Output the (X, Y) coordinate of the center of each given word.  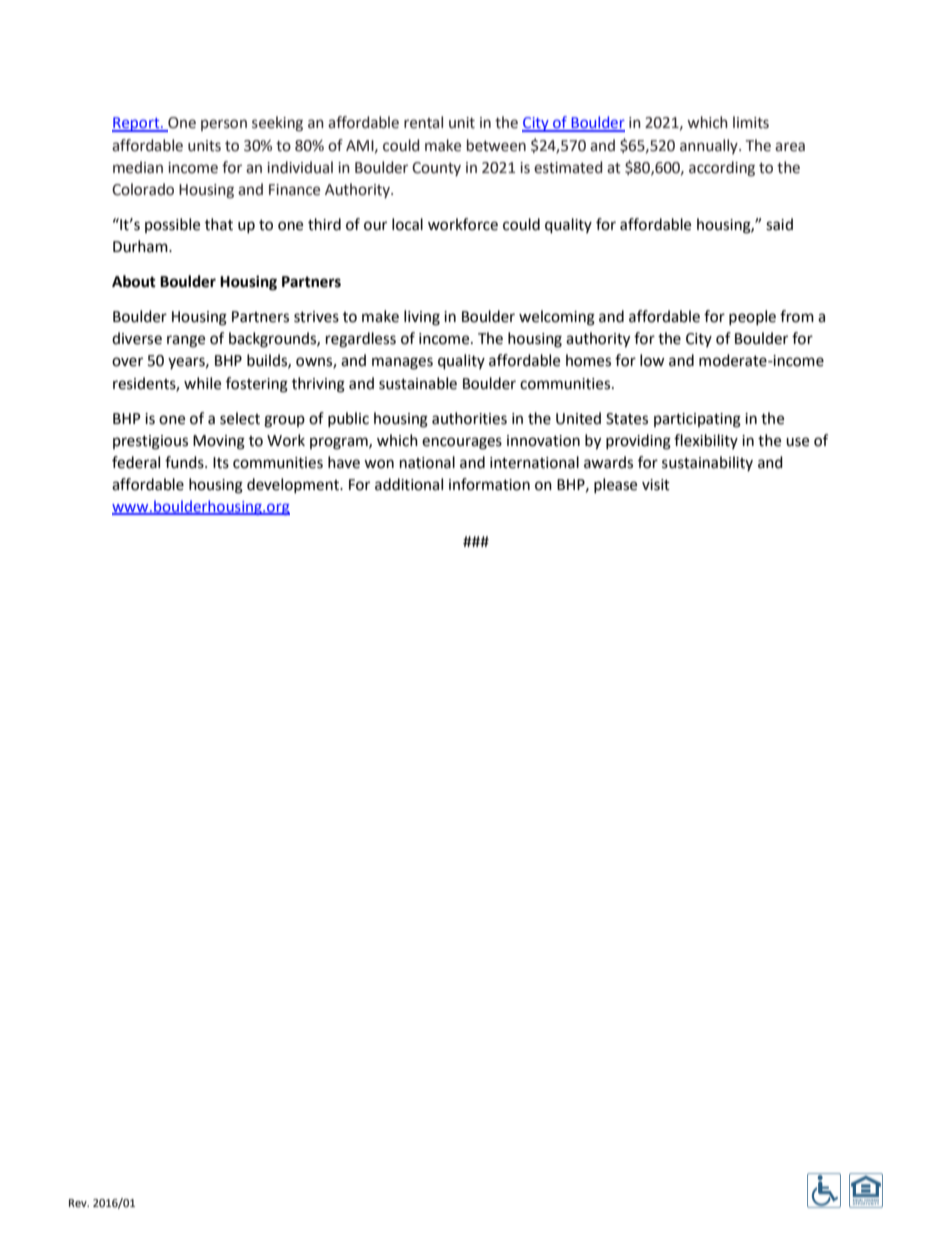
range (186, 341)
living (422, 318)
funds (185, 462)
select (240, 418)
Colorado (143, 189)
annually (710, 146)
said (779, 224)
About (134, 281)
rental (423, 122)
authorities (469, 418)
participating (697, 420)
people (752, 317)
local (407, 224)
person (224, 125)
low (652, 360)
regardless (361, 340)
